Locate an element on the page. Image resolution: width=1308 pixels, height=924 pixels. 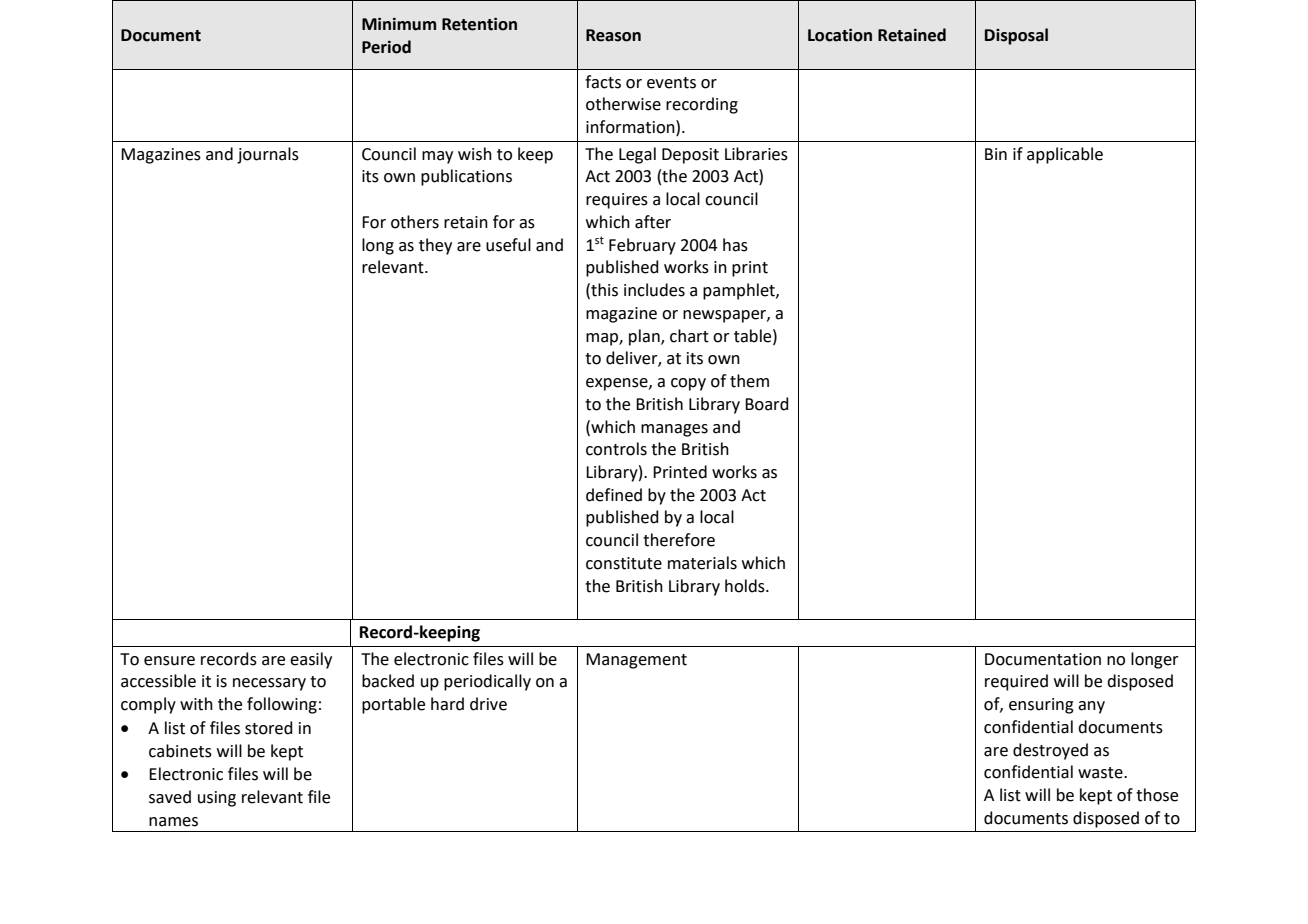
waste is located at coordinates (1101, 773).
